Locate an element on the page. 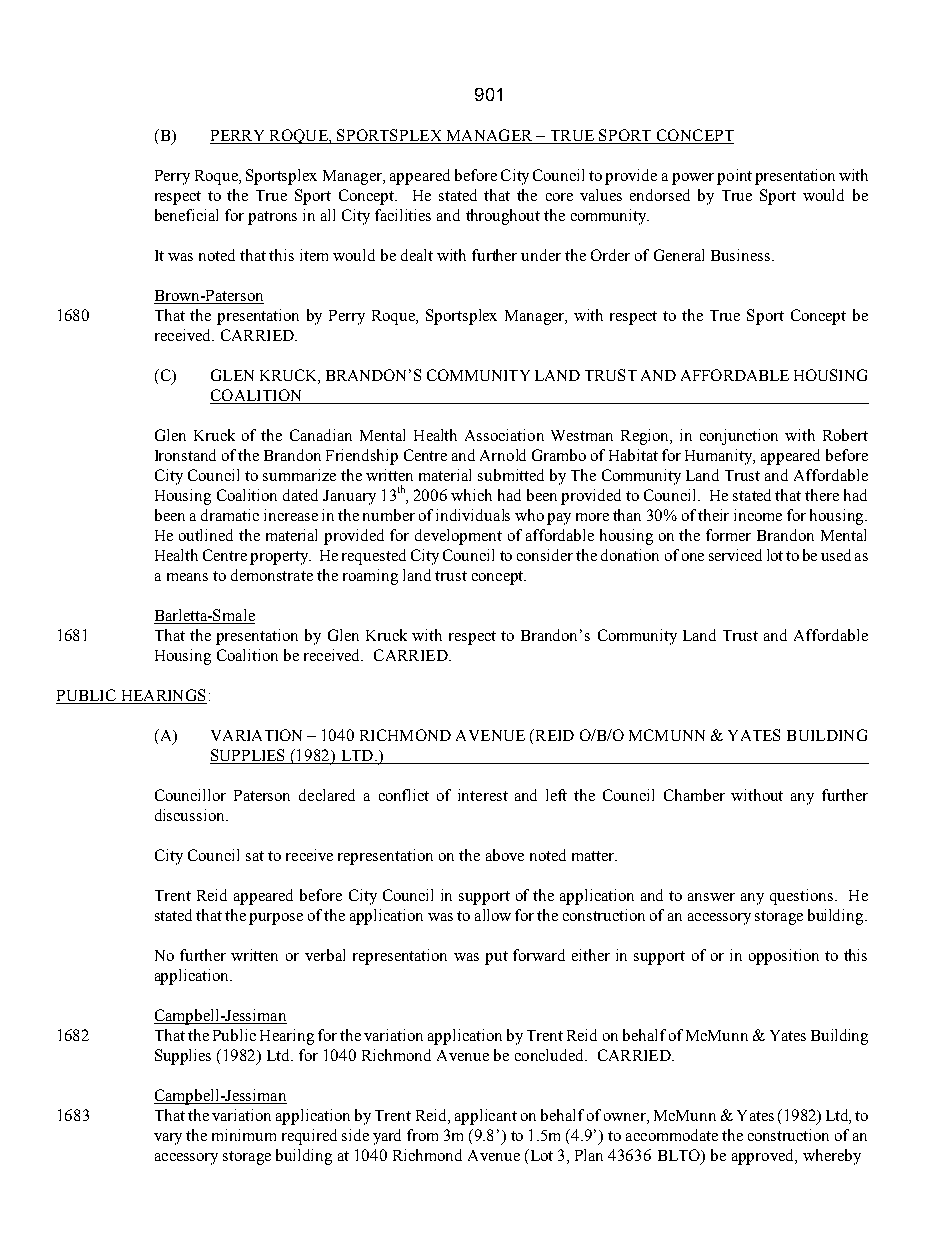  interest is located at coordinates (483, 795).
